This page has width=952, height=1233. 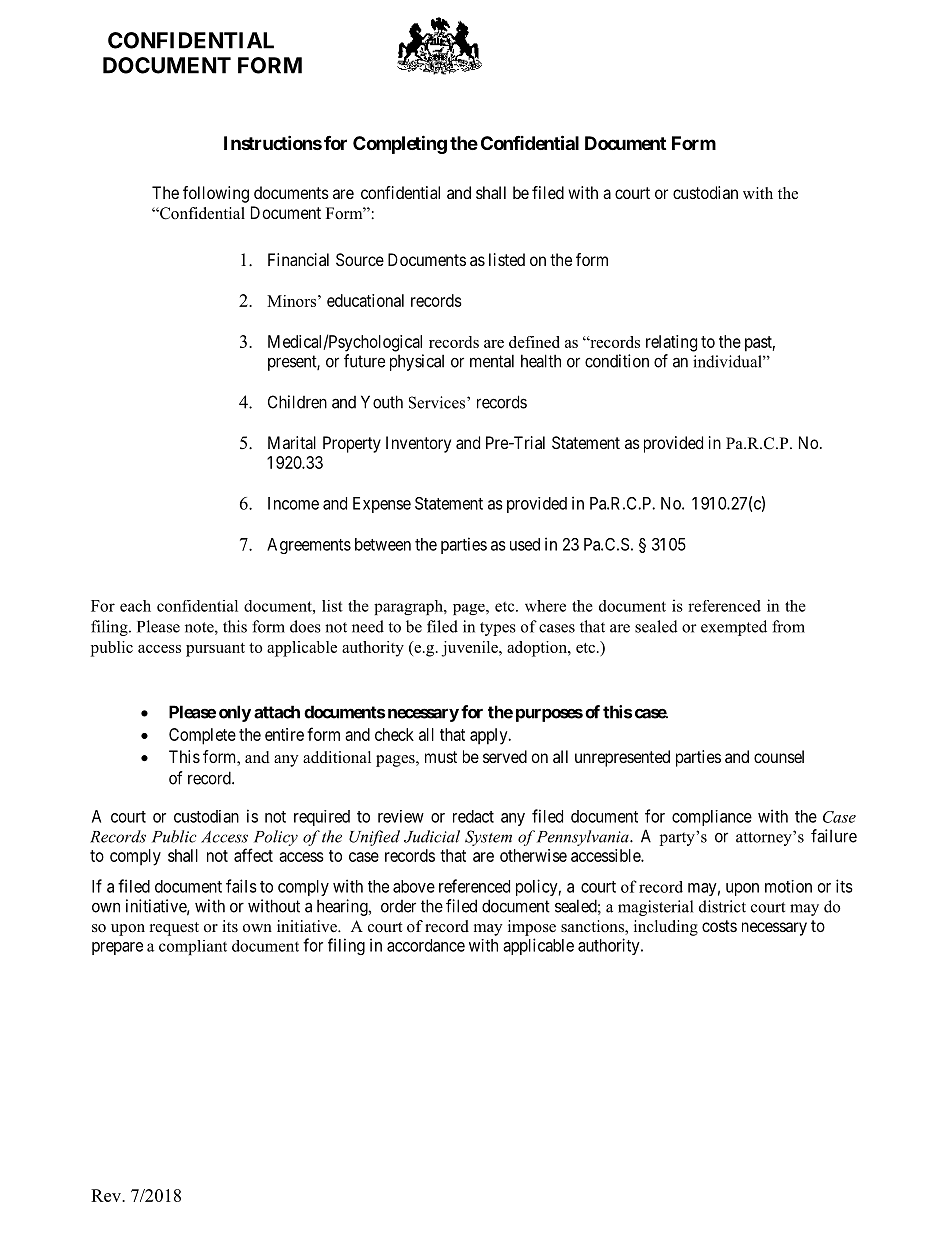 I want to click on exempted, so click(x=734, y=628).
